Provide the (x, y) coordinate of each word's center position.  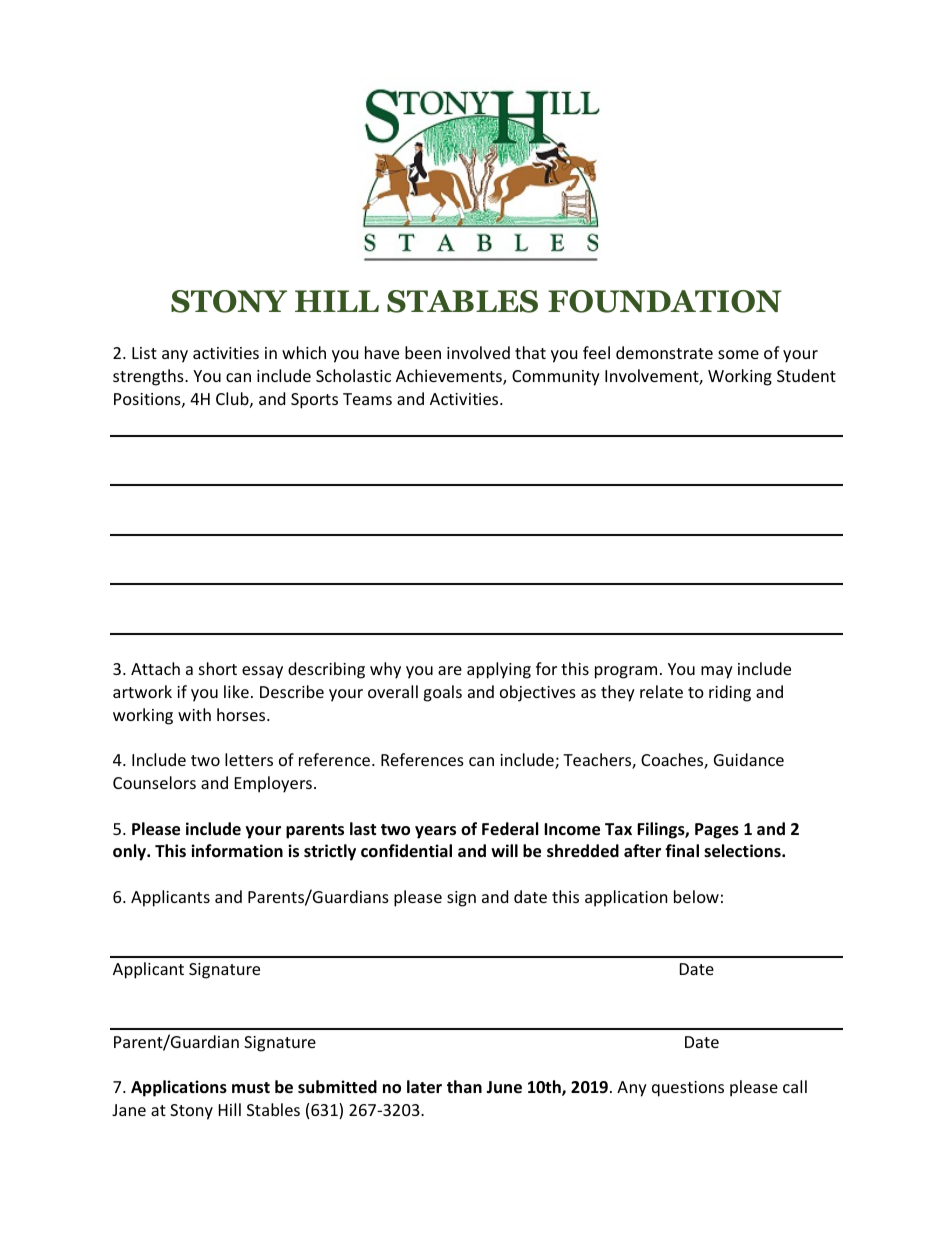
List (144, 353)
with (194, 714)
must (251, 1088)
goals (442, 693)
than (464, 1086)
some (738, 354)
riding (730, 693)
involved (478, 352)
